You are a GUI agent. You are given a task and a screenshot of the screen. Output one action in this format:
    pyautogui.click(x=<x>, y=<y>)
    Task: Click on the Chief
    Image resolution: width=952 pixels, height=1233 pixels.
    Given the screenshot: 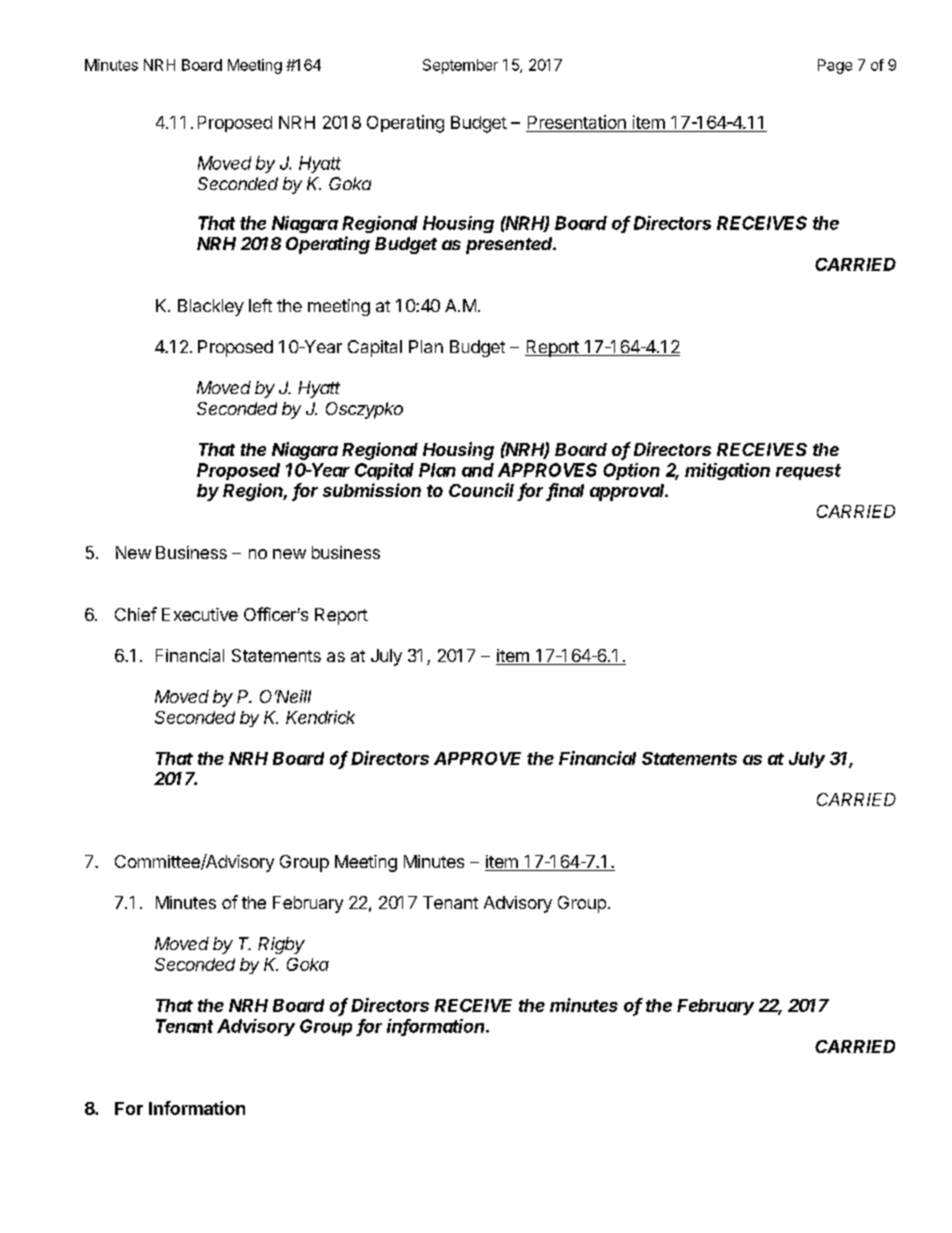 What is the action you would take?
    pyautogui.click(x=136, y=614)
